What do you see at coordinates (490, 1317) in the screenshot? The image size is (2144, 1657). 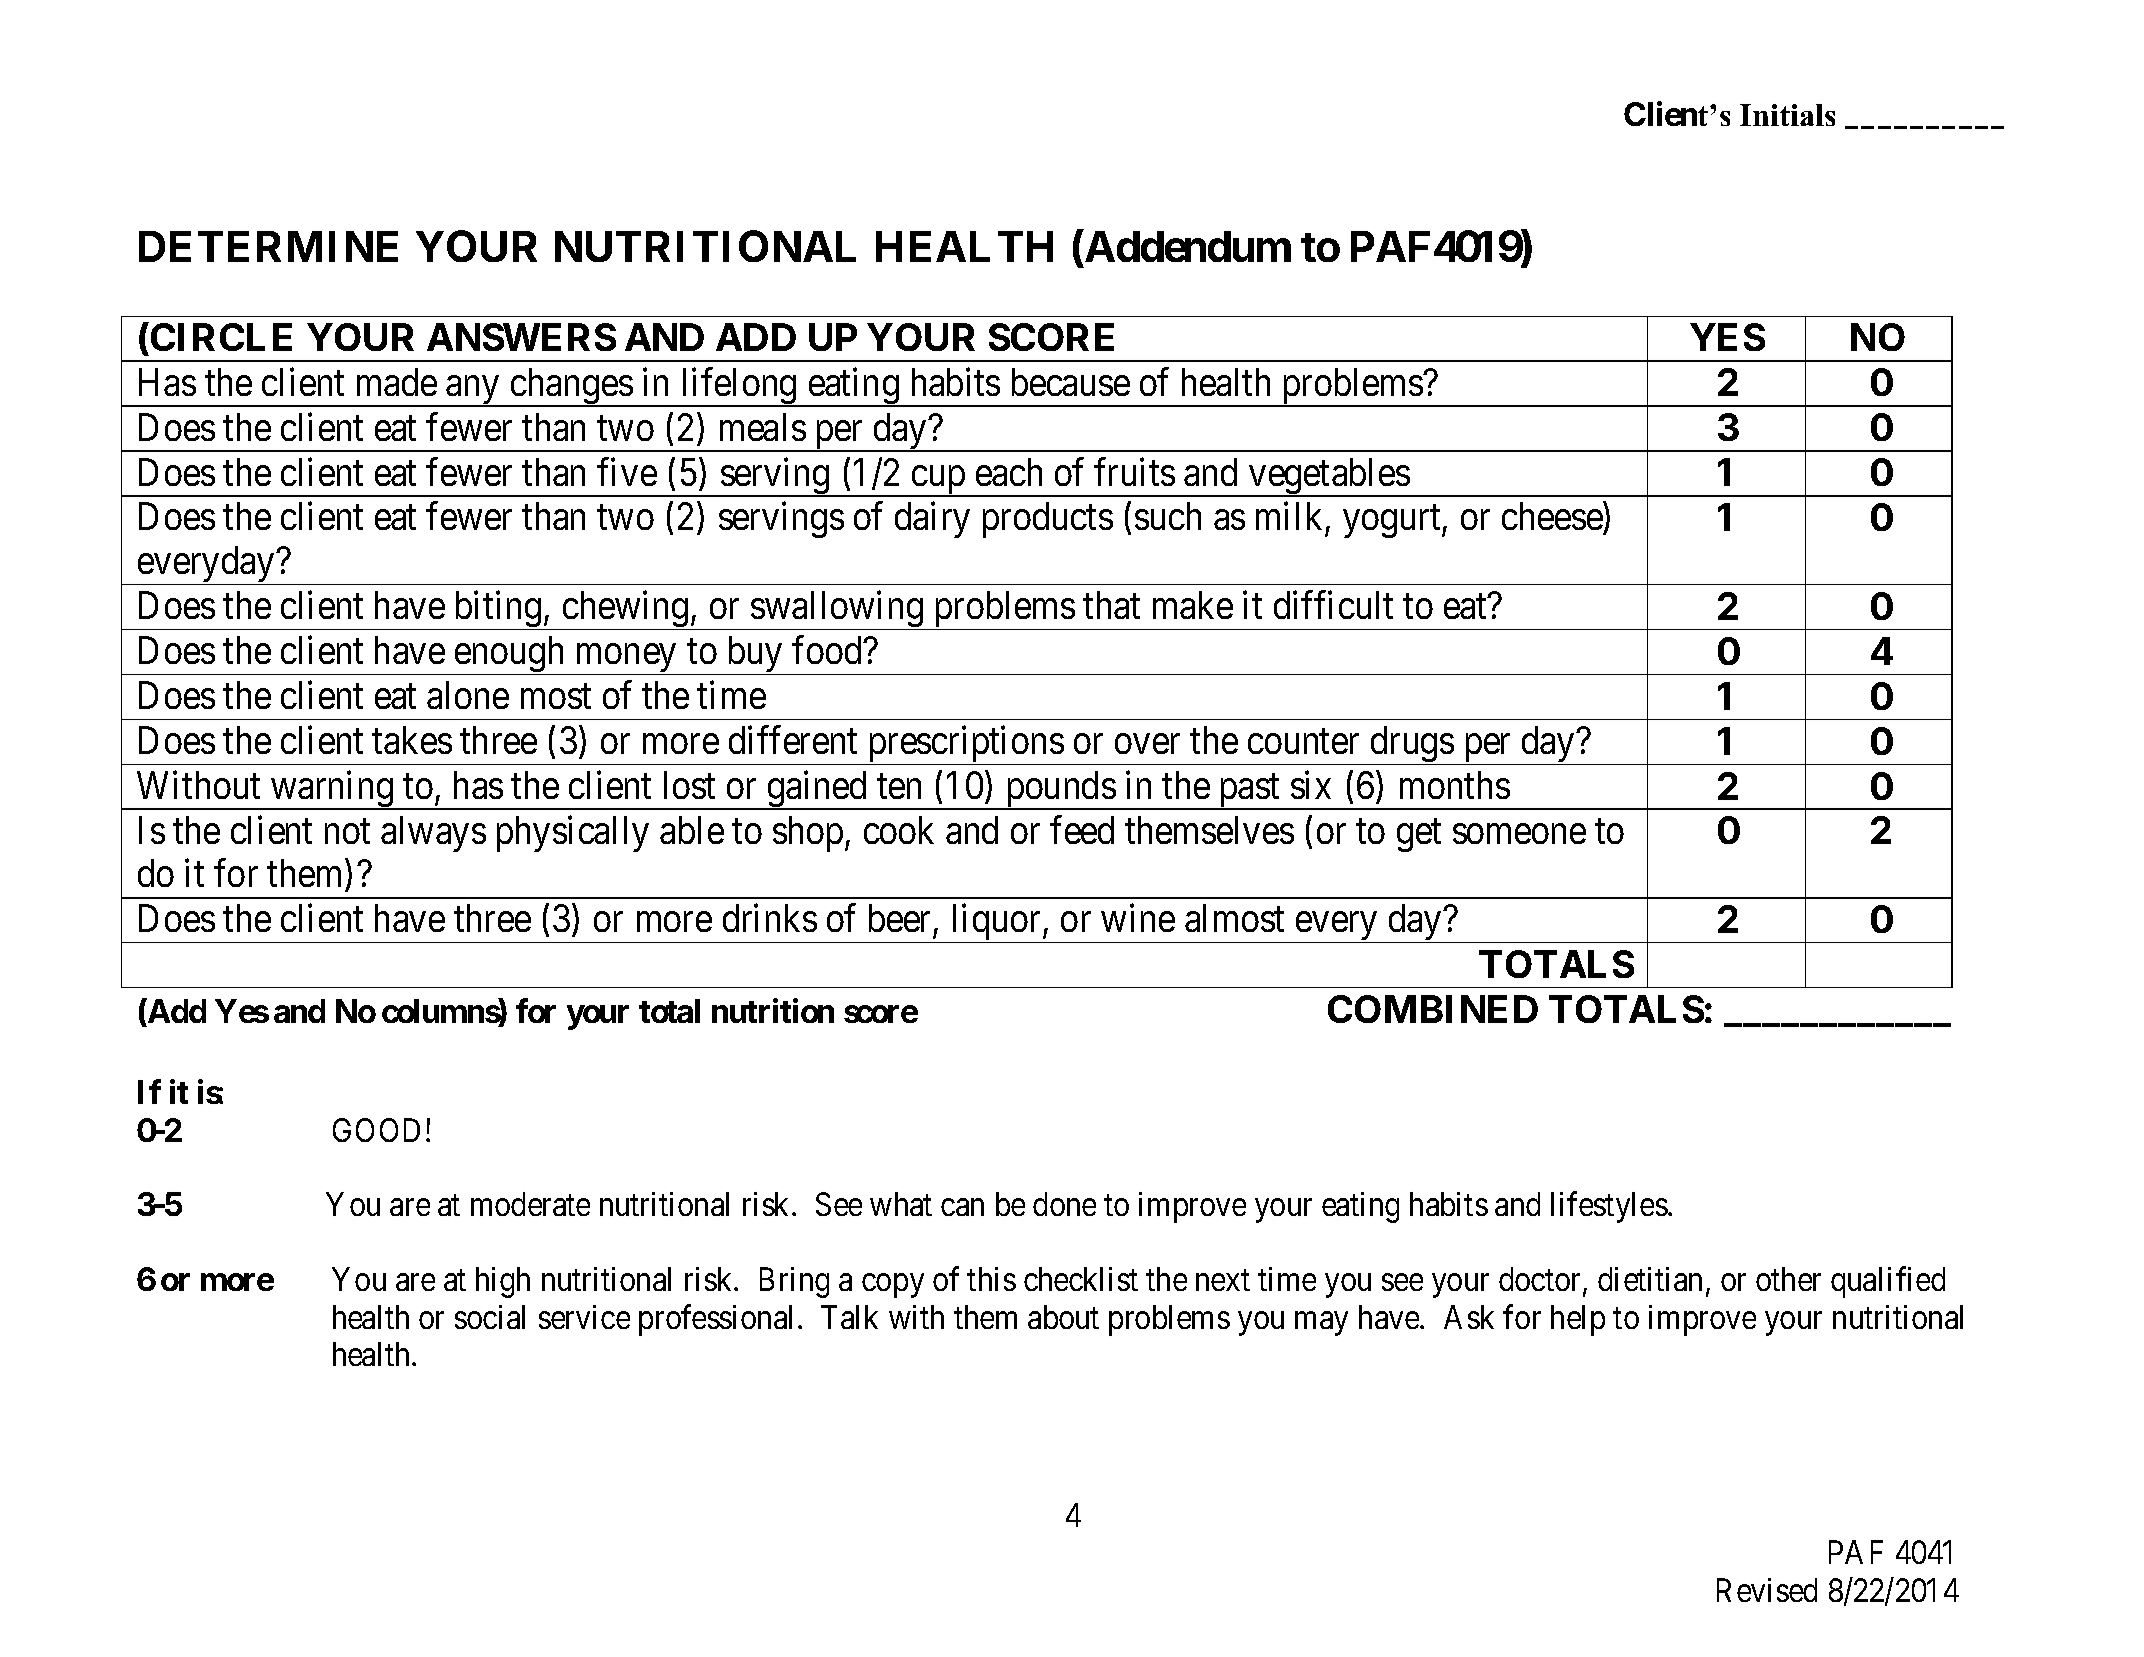 I see `social` at bounding box center [490, 1317].
